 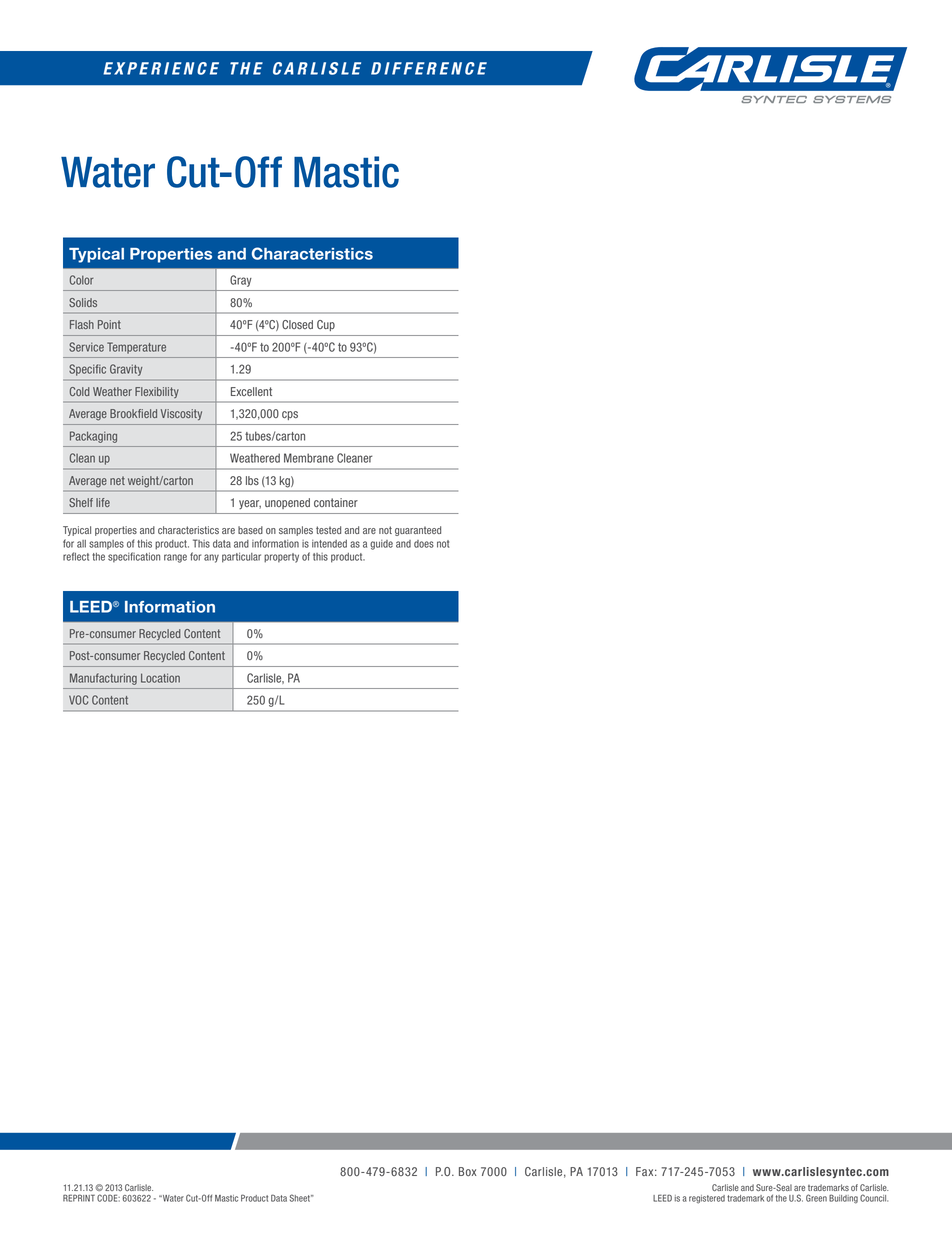 I want to click on Point, so click(x=109, y=324).
